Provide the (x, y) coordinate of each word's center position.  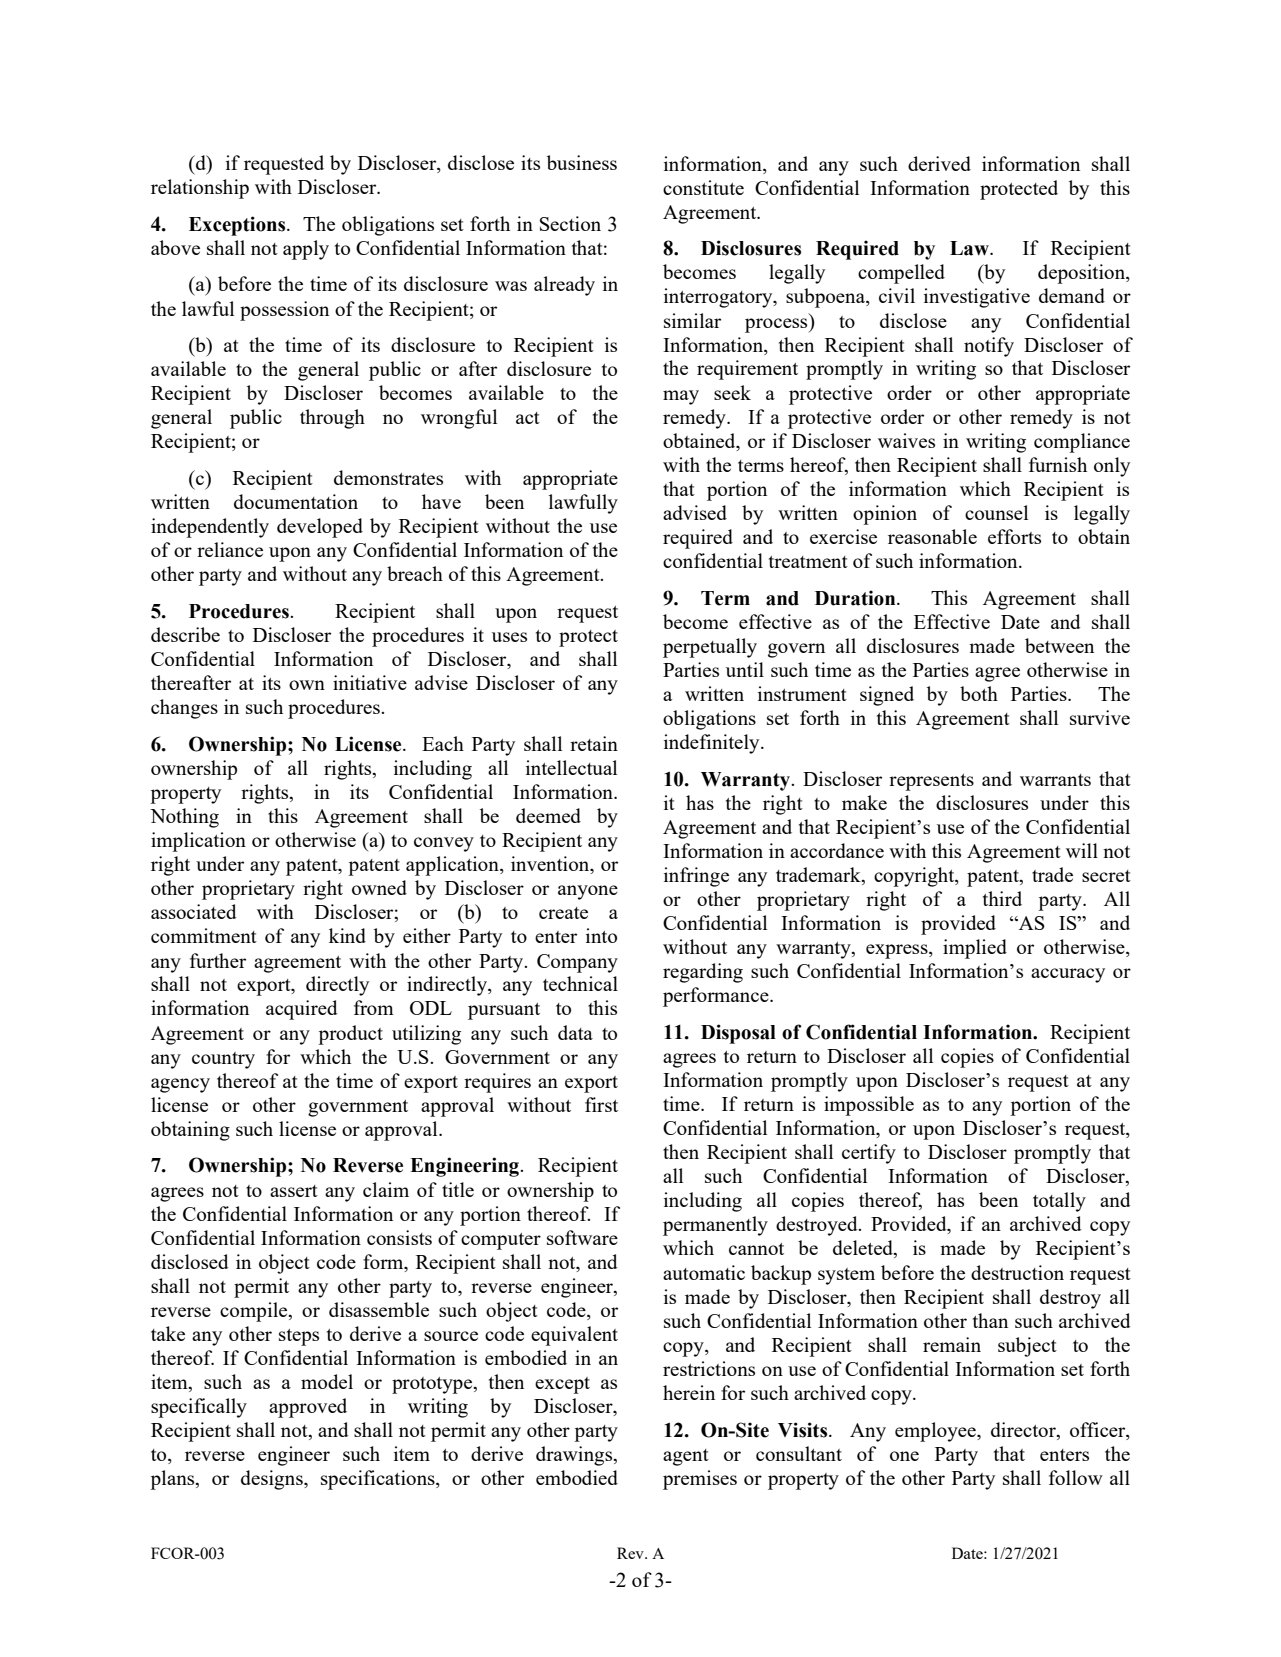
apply (306, 250)
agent (686, 1457)
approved (308, 1408)
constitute (703, 187)
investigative (977, 298)
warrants (1055, 780)
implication (198, 842)
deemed (548, 815)
